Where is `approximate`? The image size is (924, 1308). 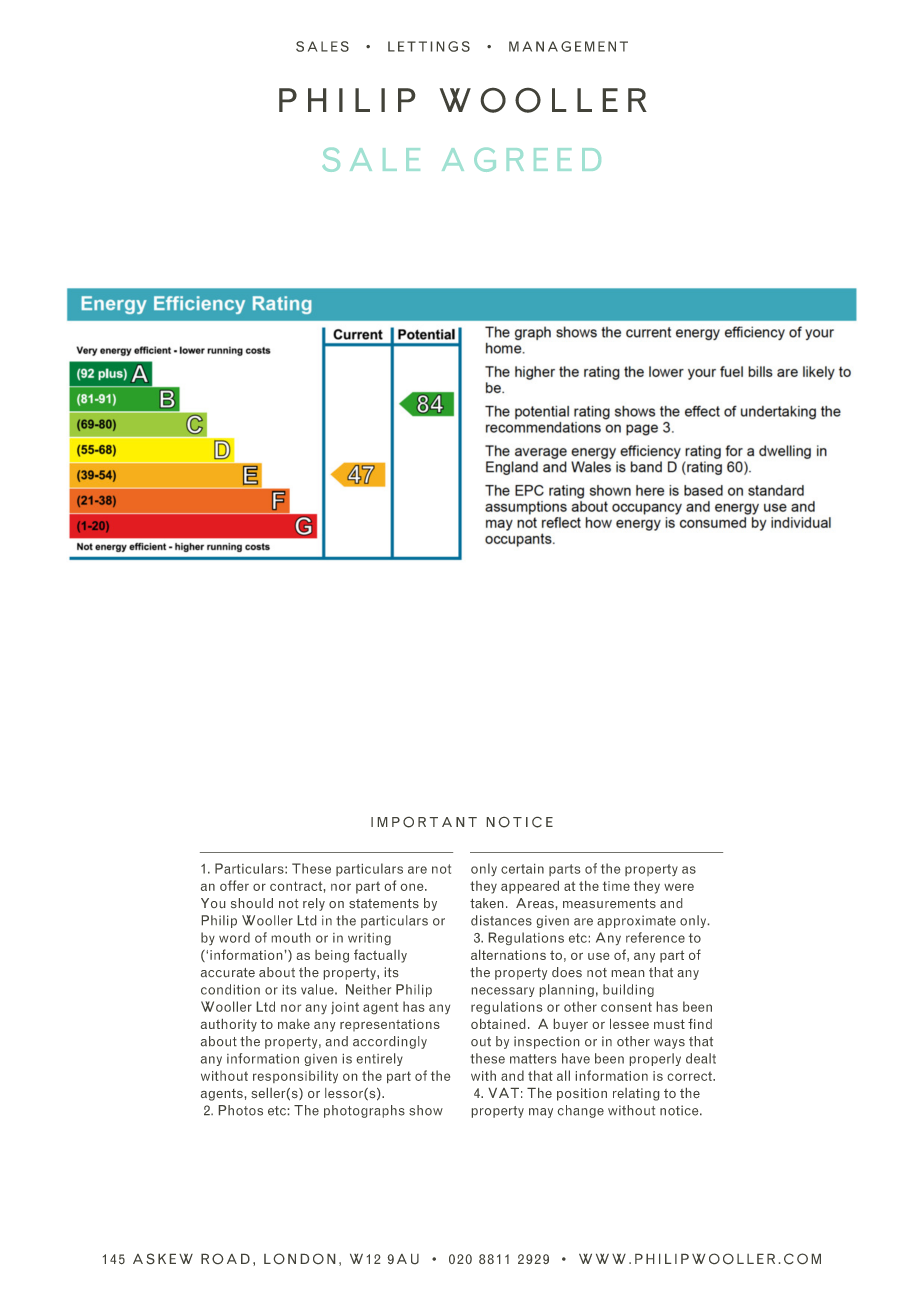
approximate is located at coordinates (636, 921).
